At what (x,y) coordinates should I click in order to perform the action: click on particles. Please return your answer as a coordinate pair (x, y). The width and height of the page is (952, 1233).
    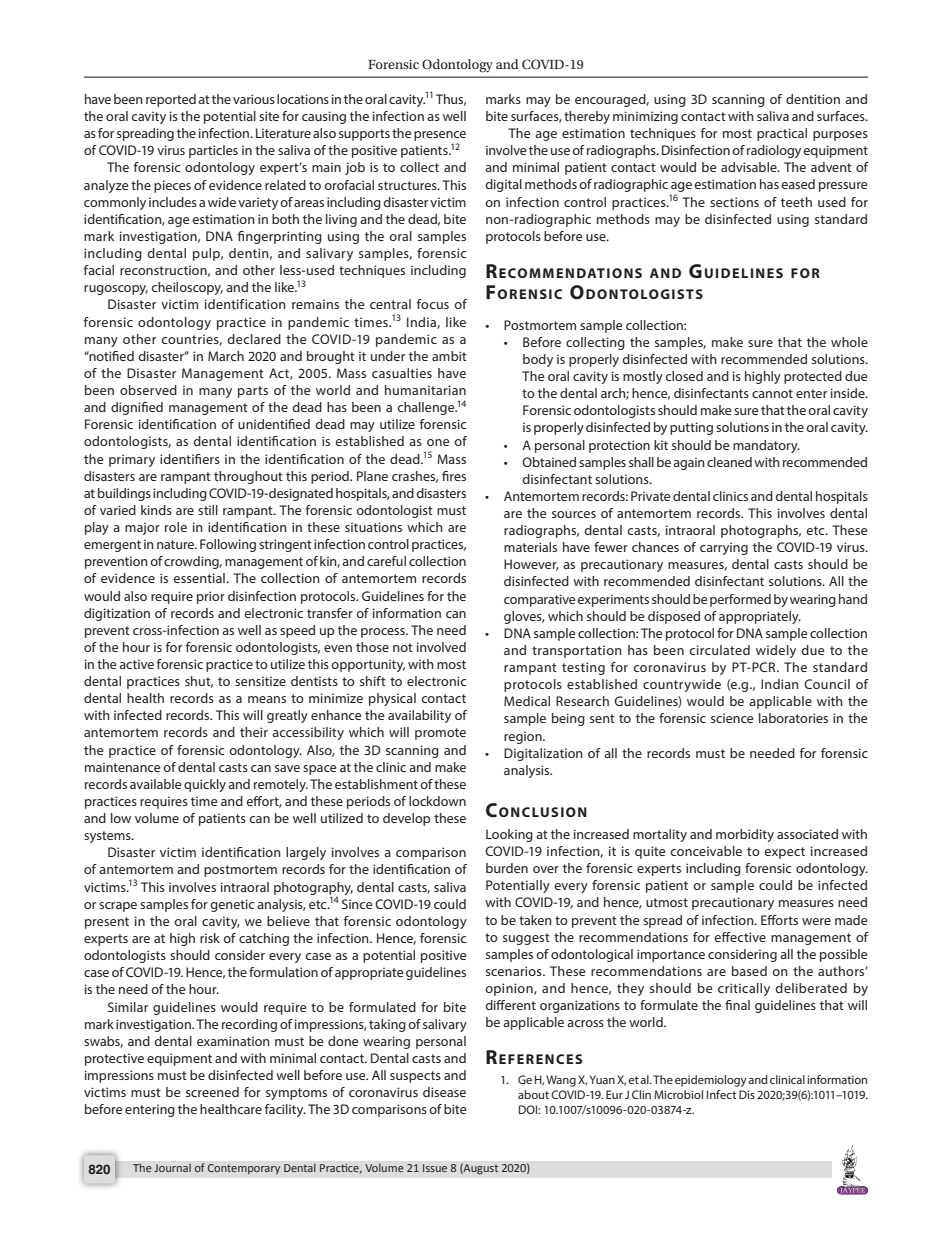
    Looking at the image, I should click on (213, 151).
